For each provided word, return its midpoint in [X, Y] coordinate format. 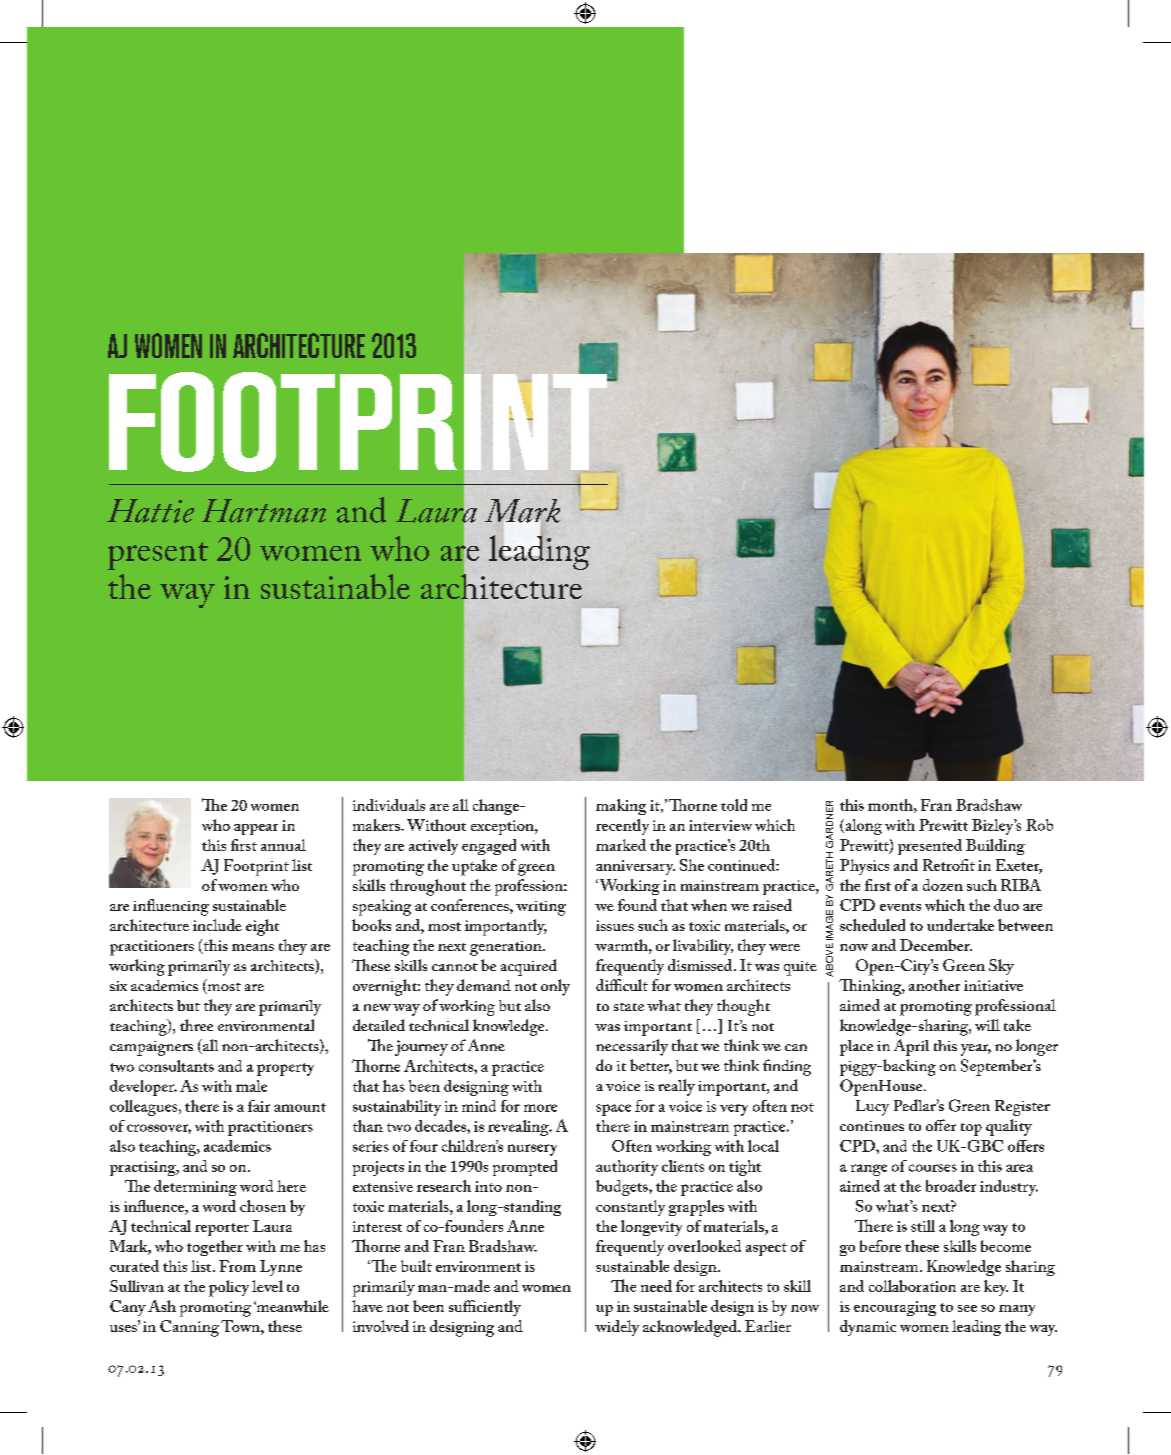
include [217, 925]
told [734, 805]
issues [615, 925]
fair [259, 1106]
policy [229, 1288]
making [621, 807]
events [900, 907]
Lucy [872, 1108]
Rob [1039, 825]
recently [622, 827]
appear [256, 829]
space [613, 1110]
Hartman [264, 511]
